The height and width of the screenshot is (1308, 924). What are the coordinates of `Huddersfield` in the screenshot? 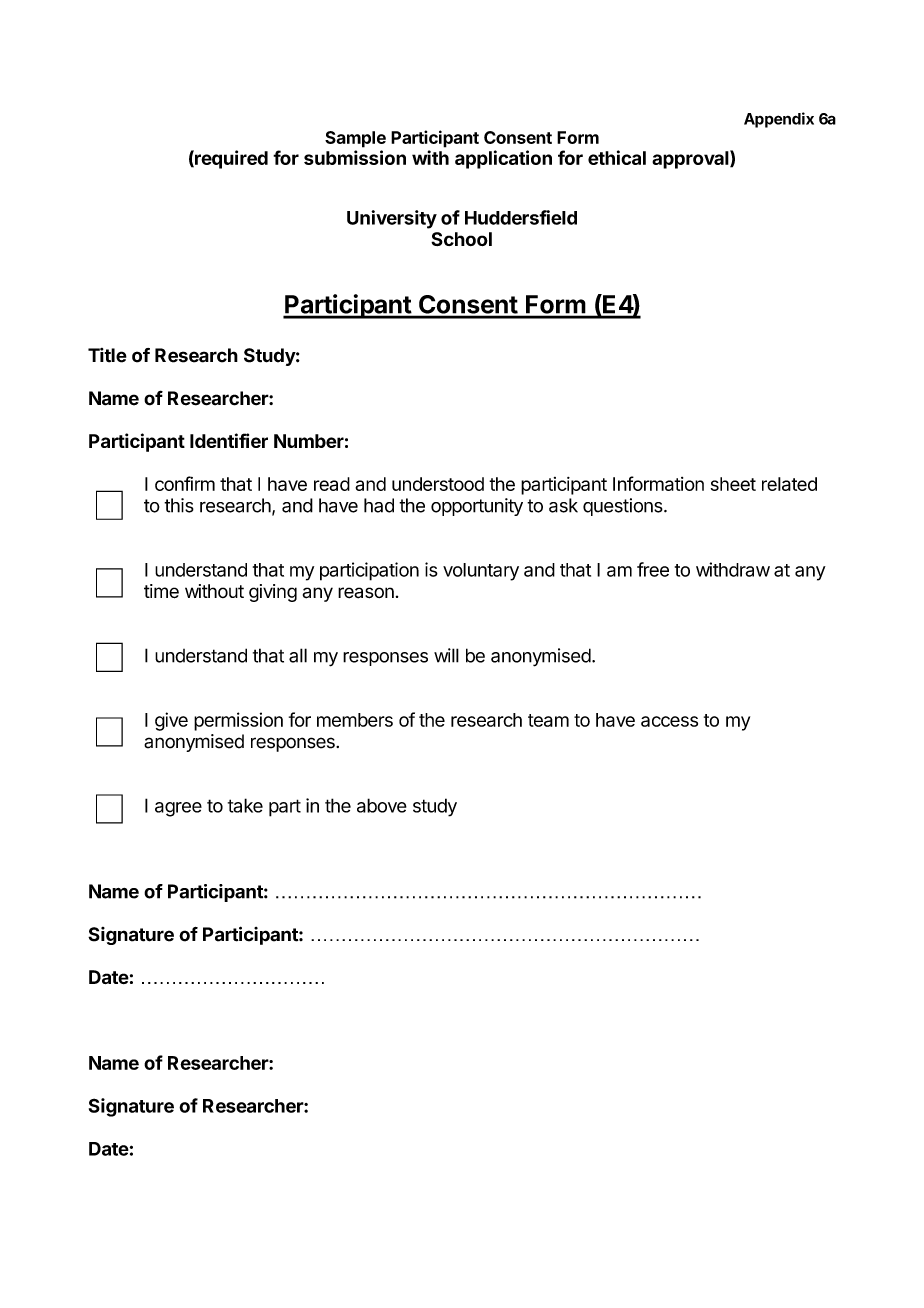 It's located at (521, 217).
